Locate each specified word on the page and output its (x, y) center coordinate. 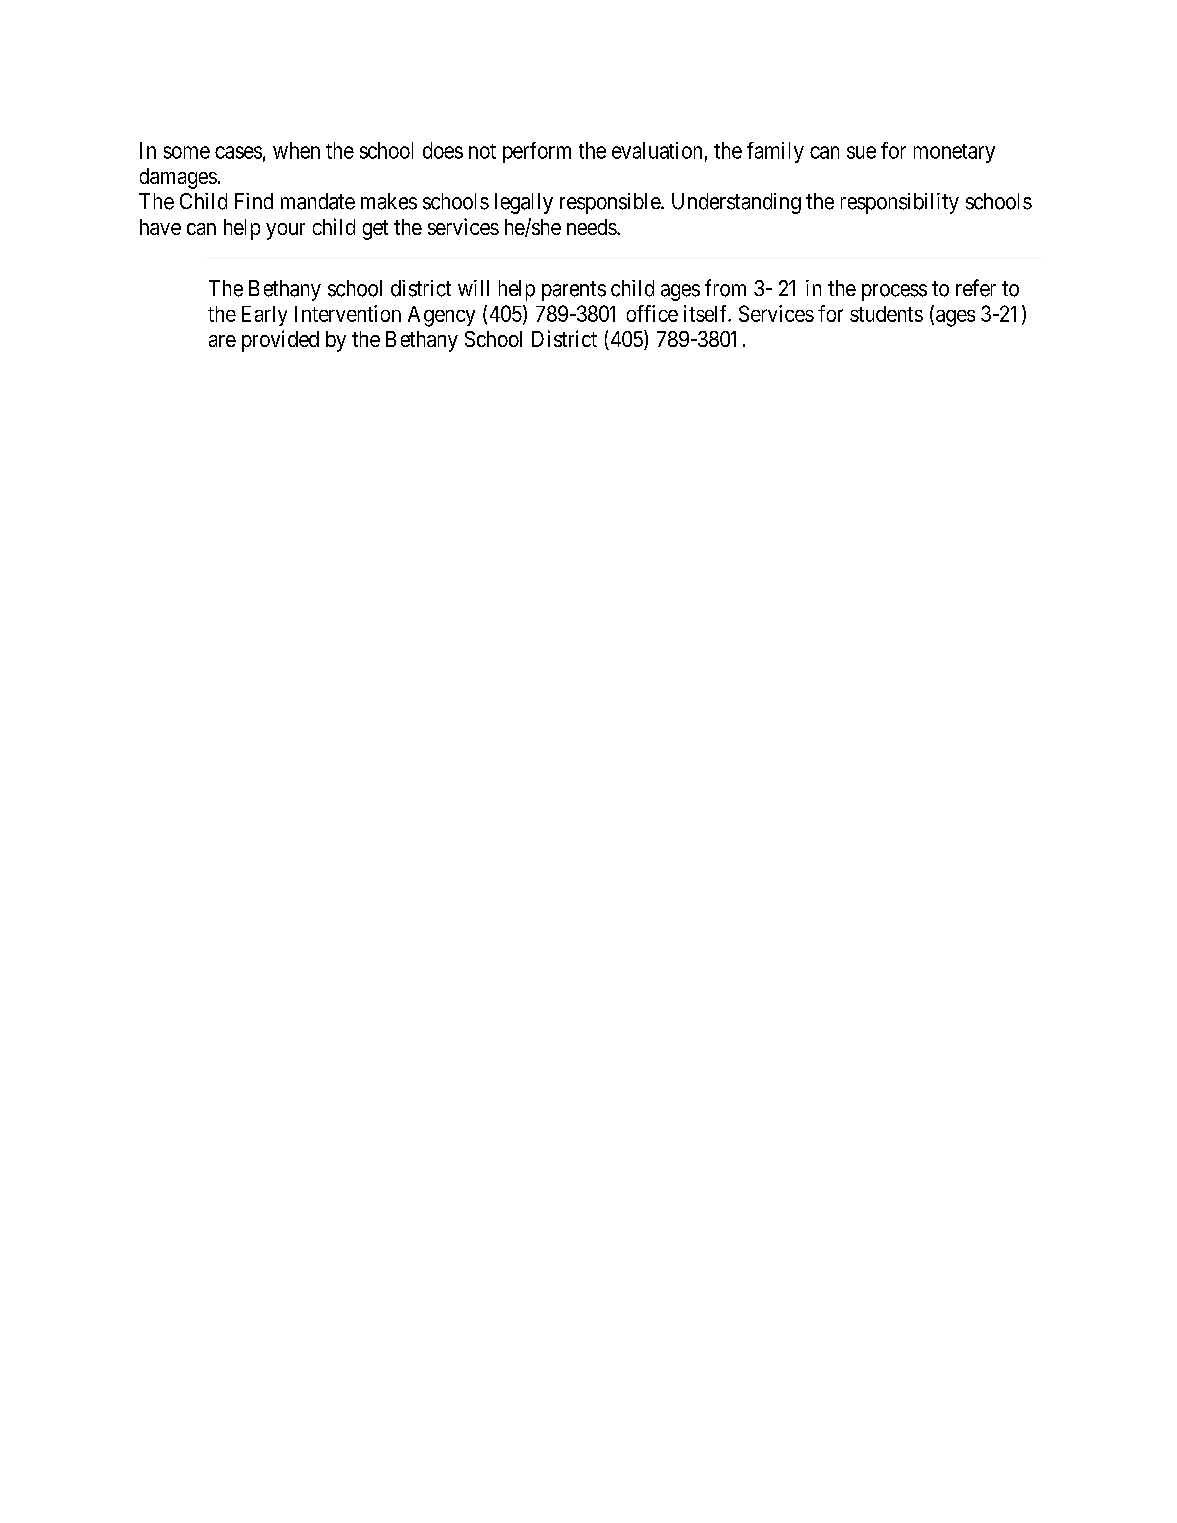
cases (238, 152)
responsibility (900, 203)
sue (861, 152)
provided (280, 341)
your (285, 231)
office (652, 313)
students (886, 314)
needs (592, 227)
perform (537, 152)
